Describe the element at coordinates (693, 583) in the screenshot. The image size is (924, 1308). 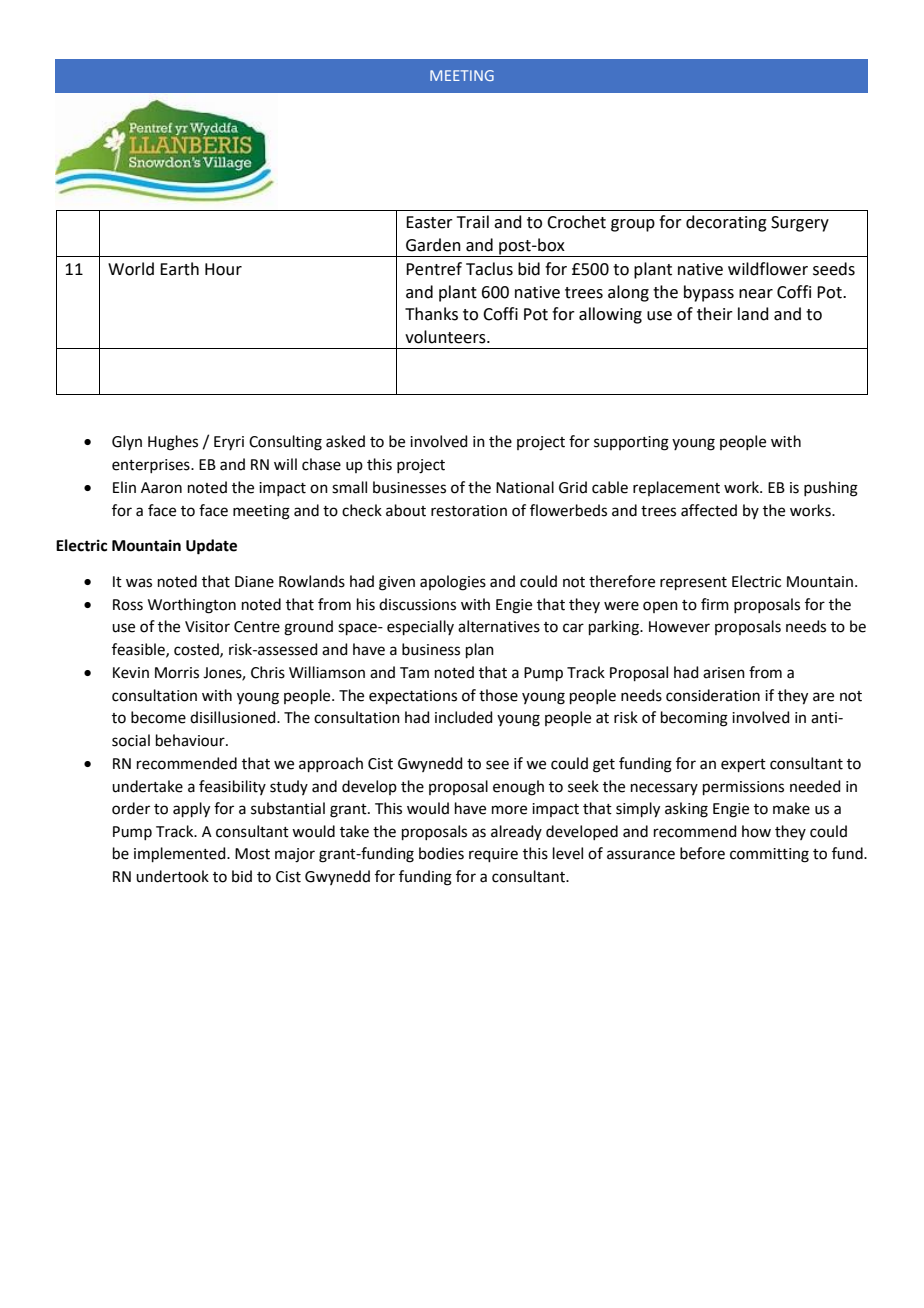
I see `represent` at that location.
